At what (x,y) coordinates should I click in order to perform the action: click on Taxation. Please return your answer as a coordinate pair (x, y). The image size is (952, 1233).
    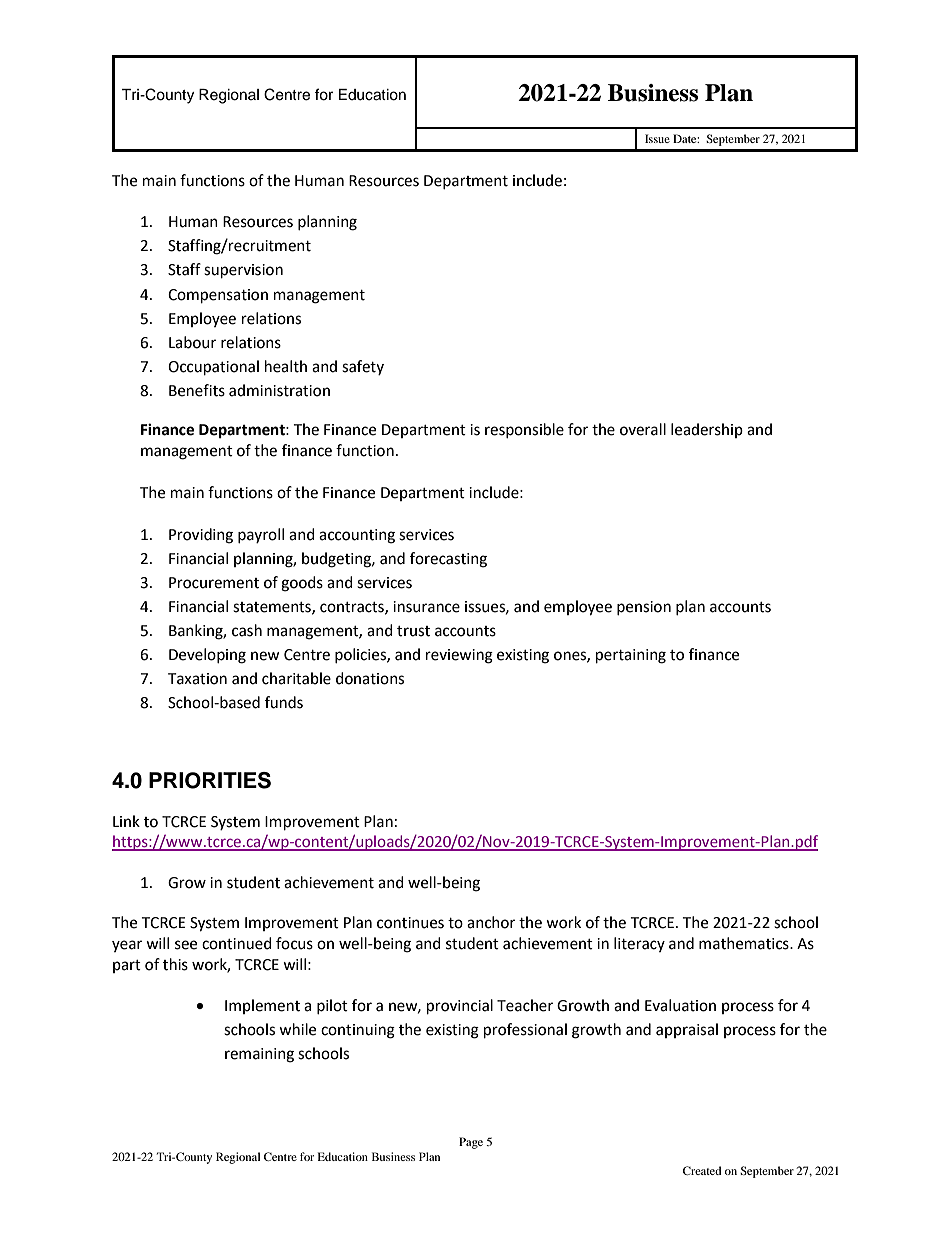
    Looking at the image, I should click on (197, 679).
